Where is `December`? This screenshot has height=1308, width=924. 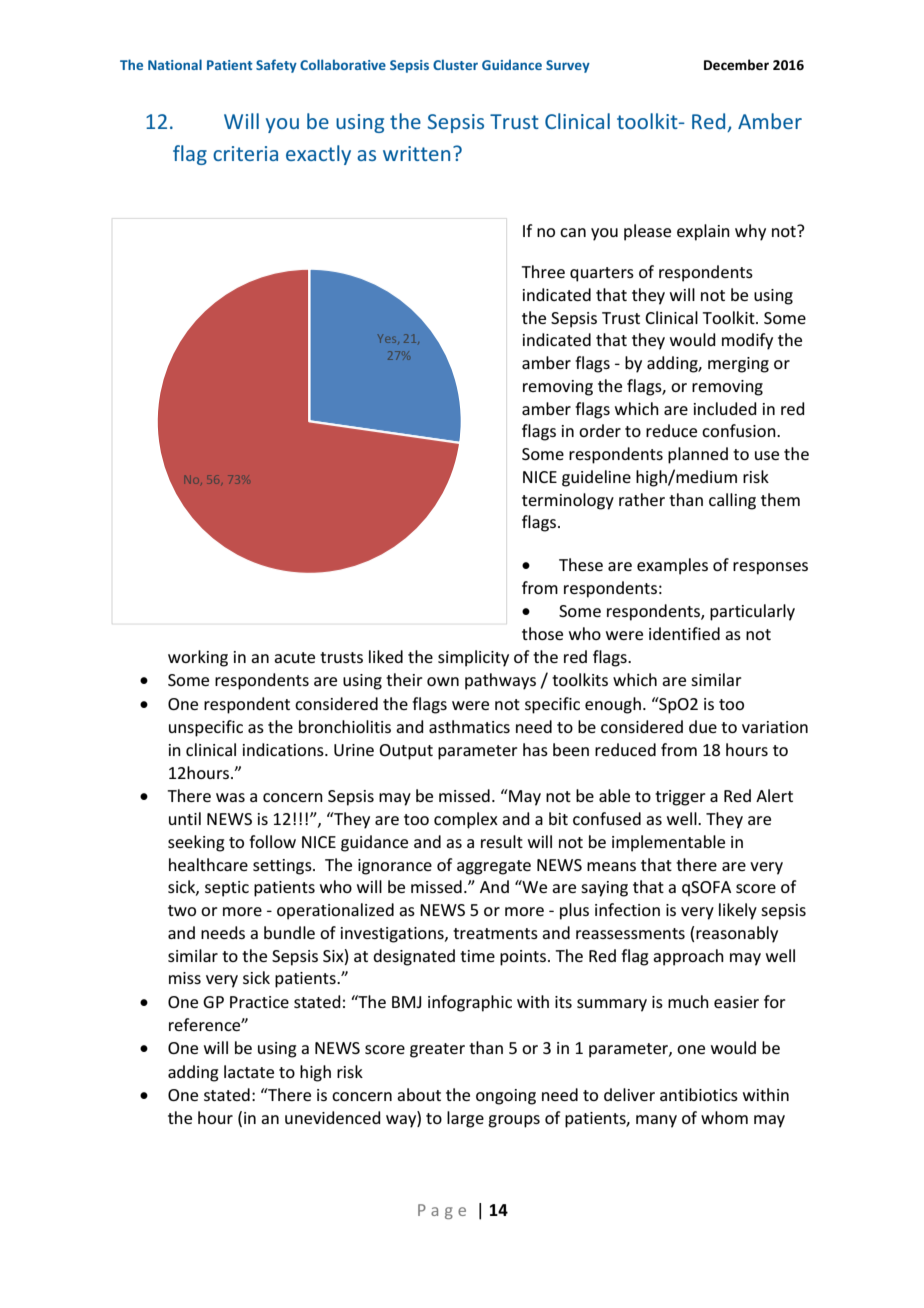 December is located at coordinates (736, 64).
